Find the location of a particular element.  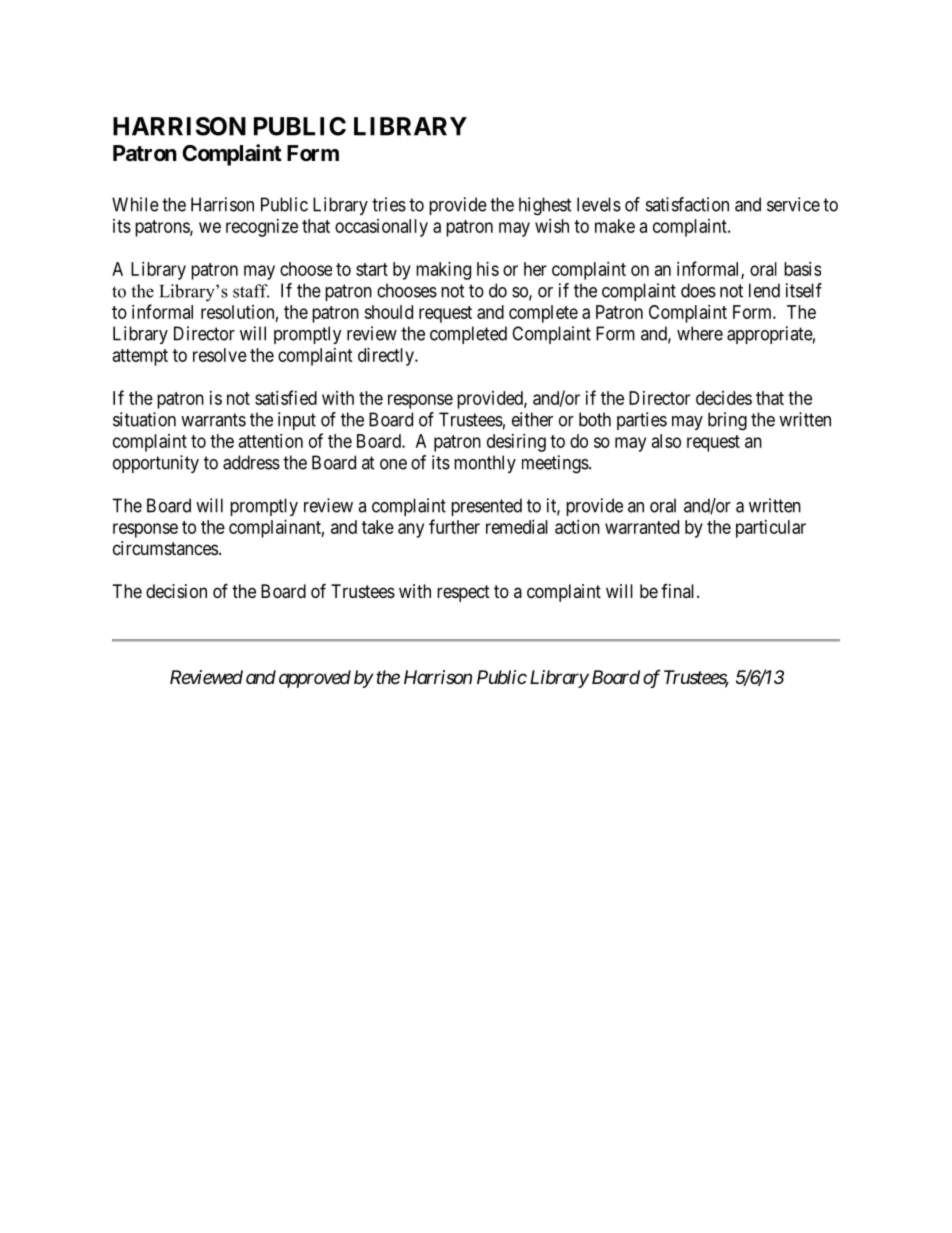

service is located at coordinates (793, 204).
